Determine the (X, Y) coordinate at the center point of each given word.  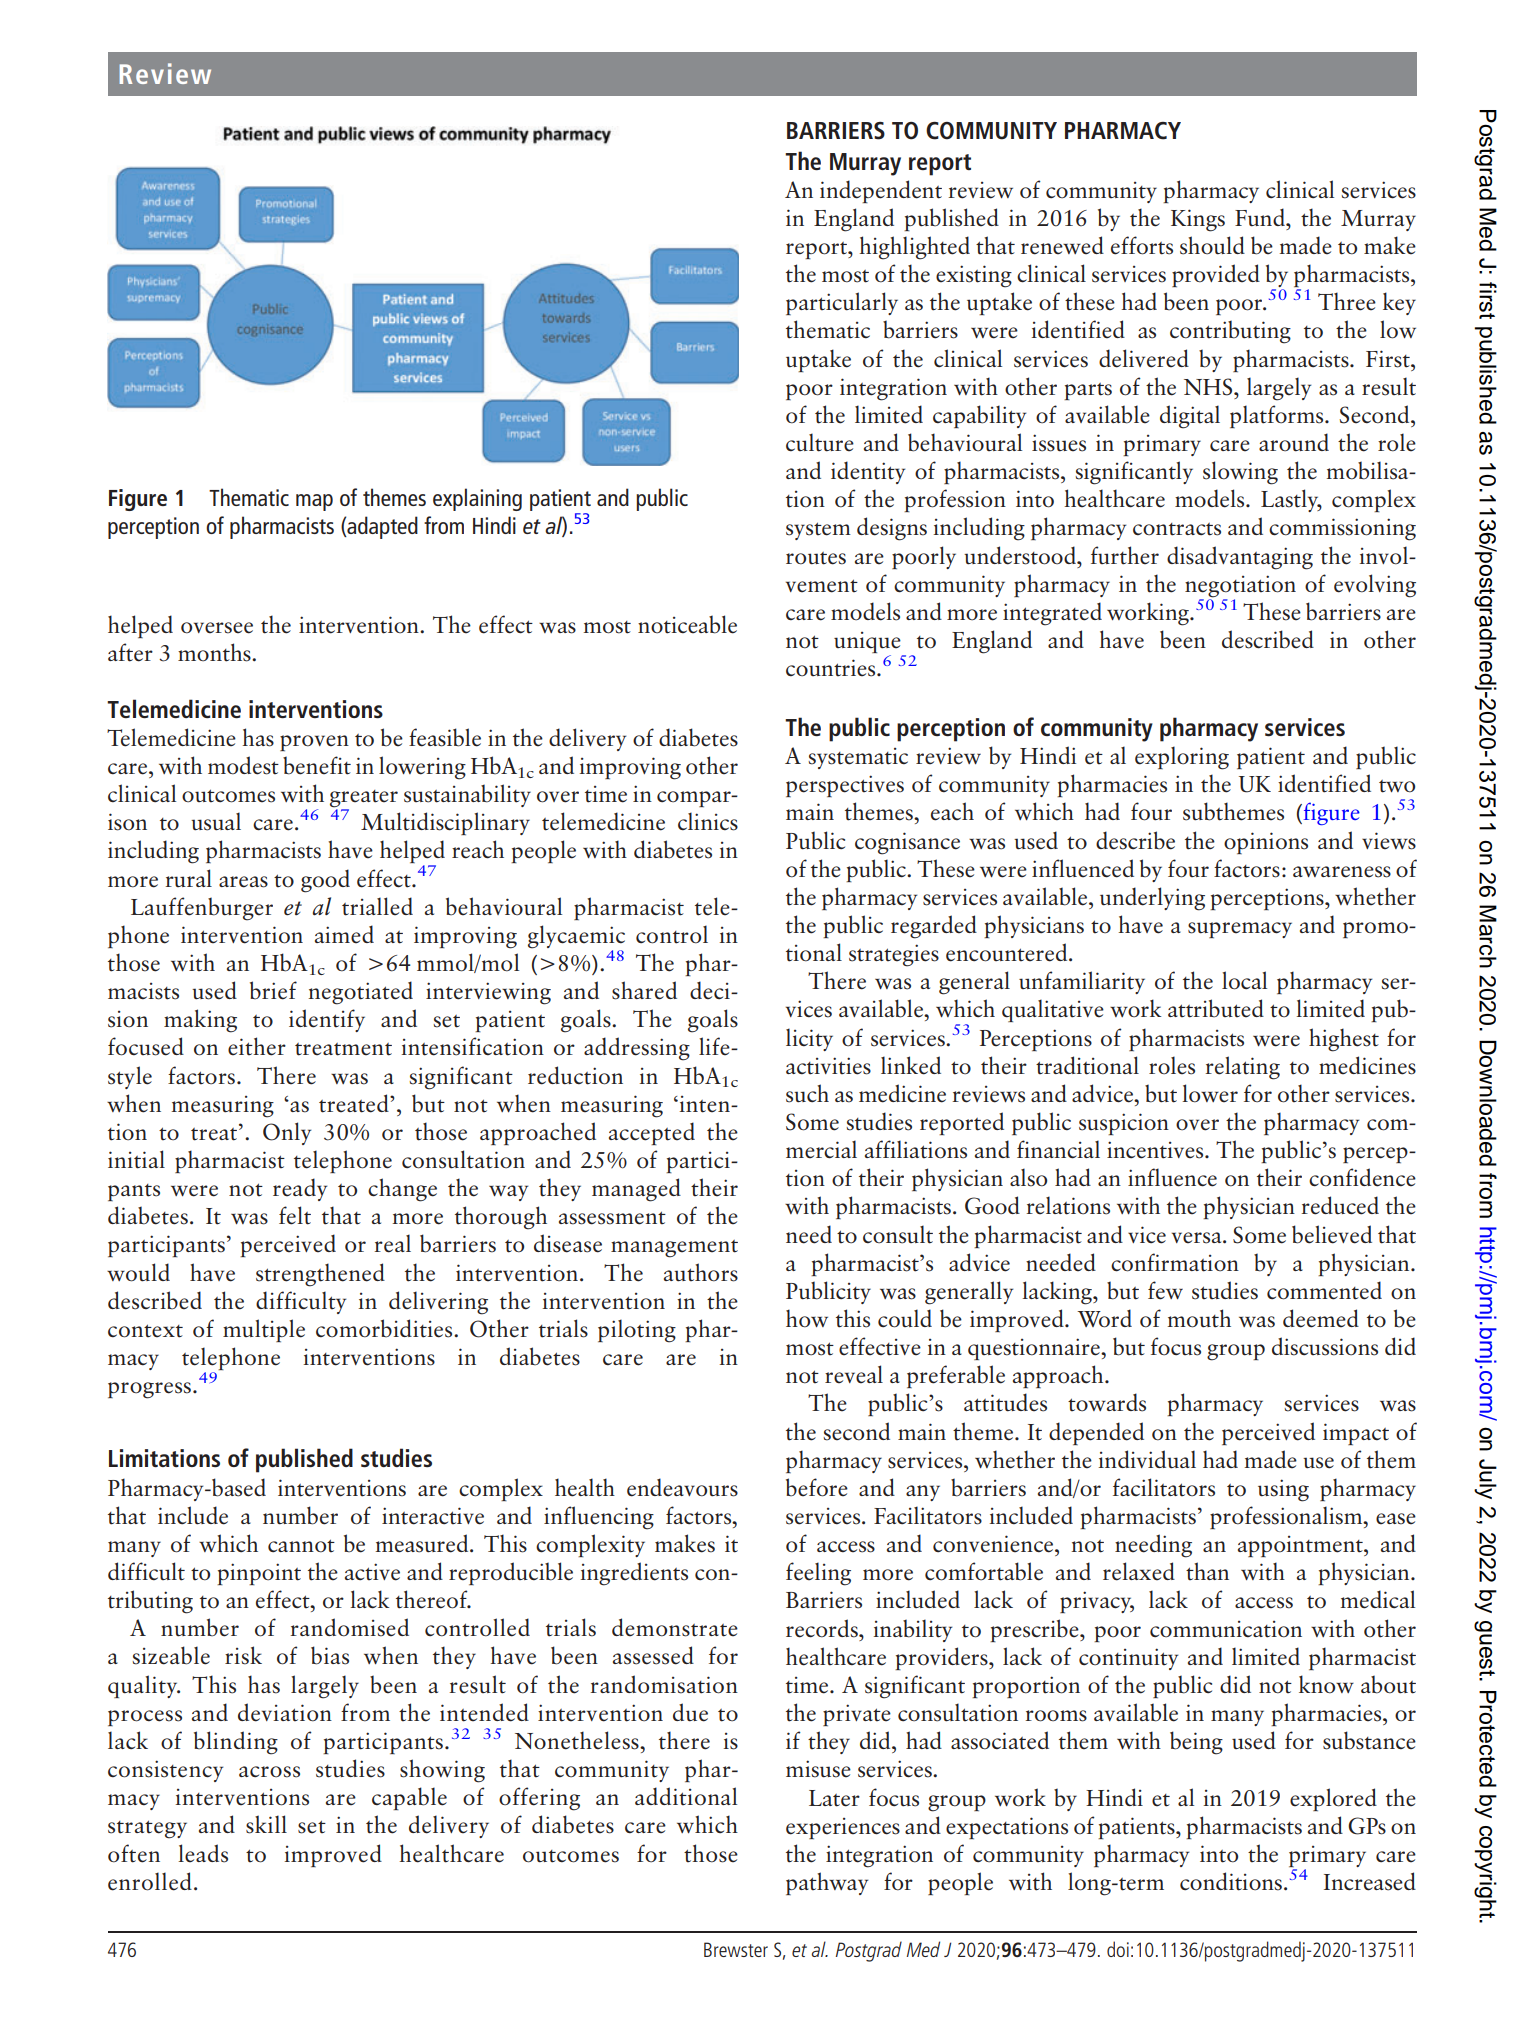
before (817, 1487)
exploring (1182, 758)
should (1212, 245)
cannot (301, 1546)
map (314, 502)
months (215, 652)
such (807, 1093)
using (1283, 1490)
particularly (842, 303)
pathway (827, 1883)
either (257, 1046)
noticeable (687, 624)
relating (1243, 1068)
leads (203, 1853)
